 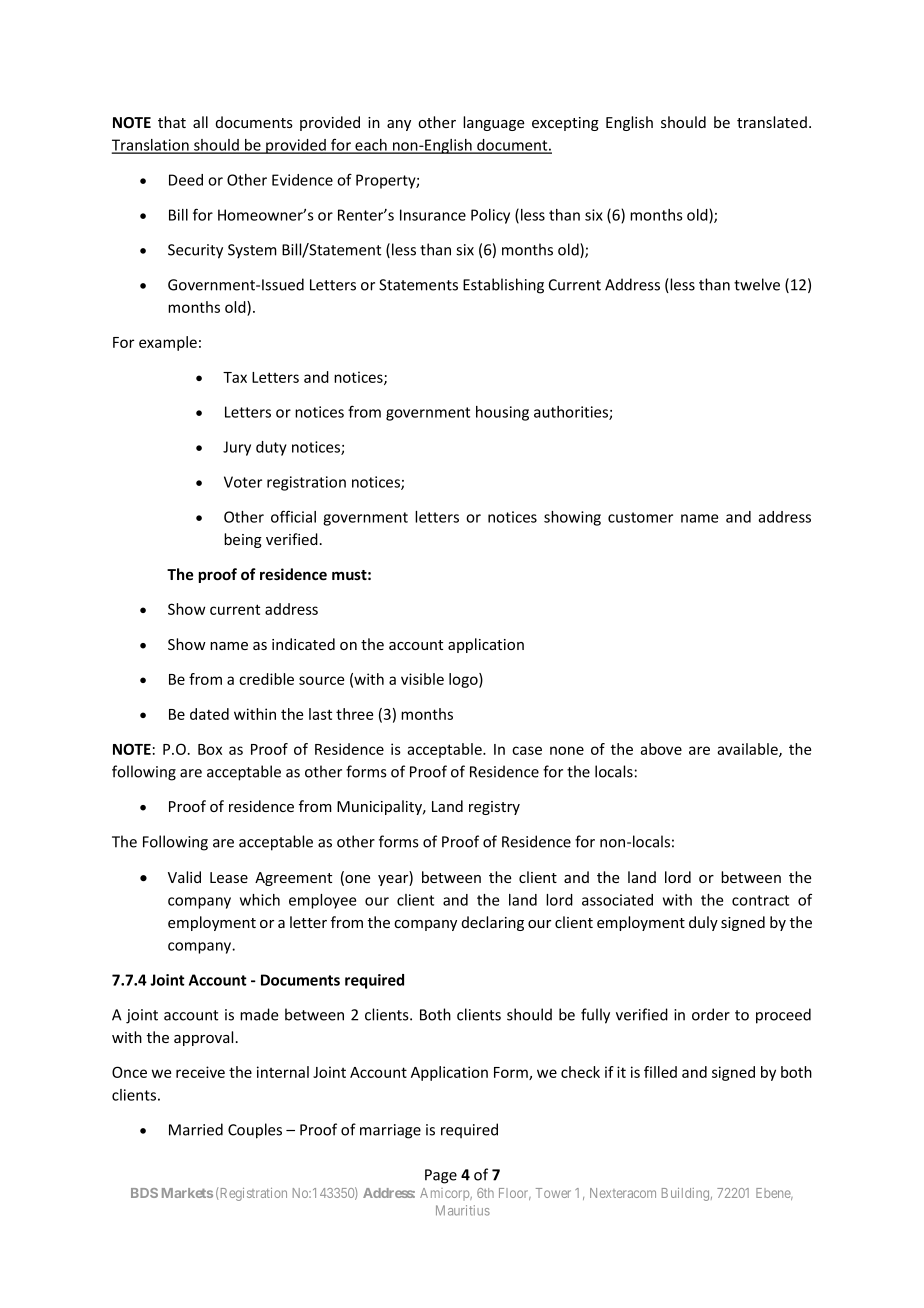 What do you see at coordinates (209, 714) in the document?
I see `dated` at bounding box center [209, 714].
